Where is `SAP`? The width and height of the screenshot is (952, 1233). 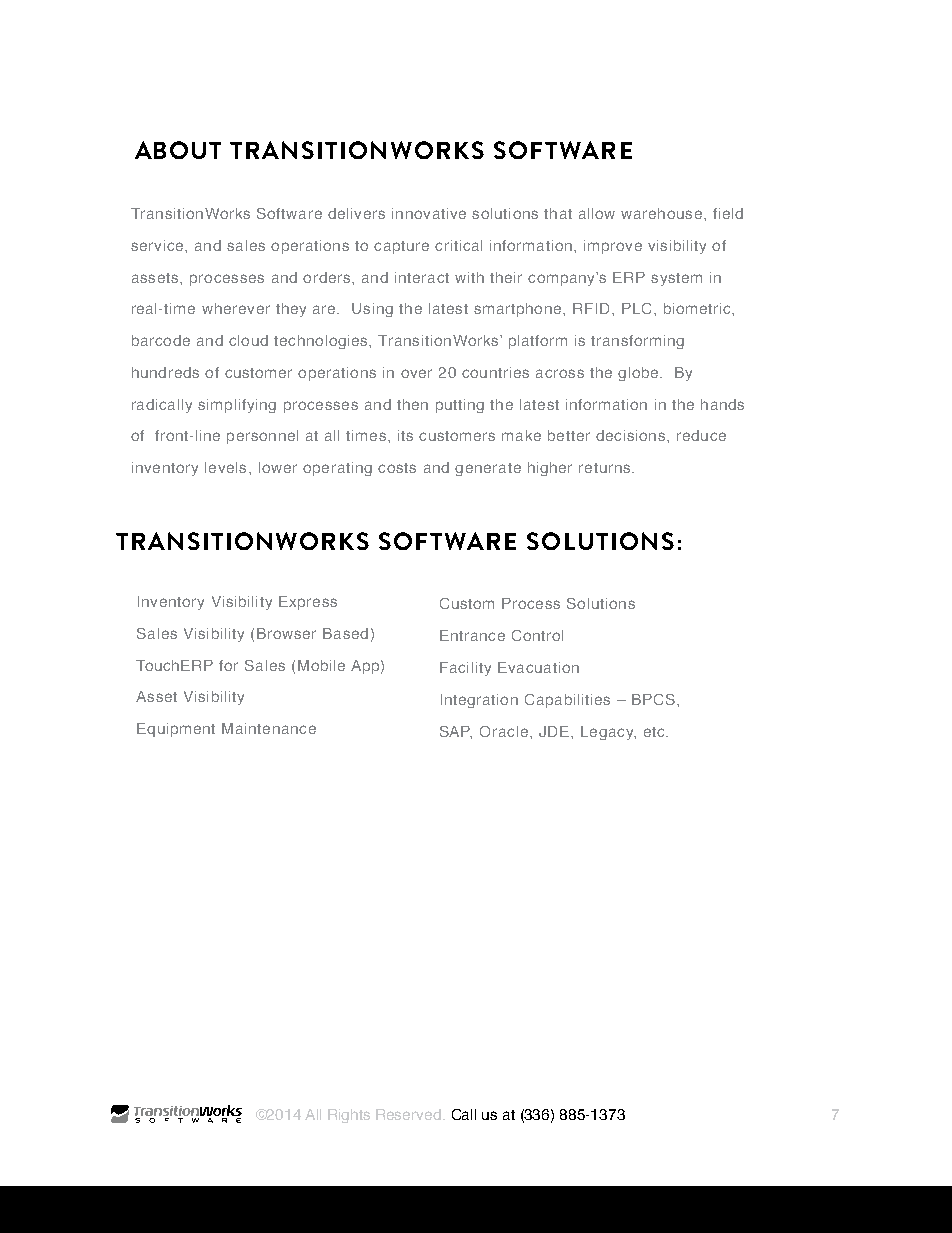
SAP is located at coordinates (456, 732).
